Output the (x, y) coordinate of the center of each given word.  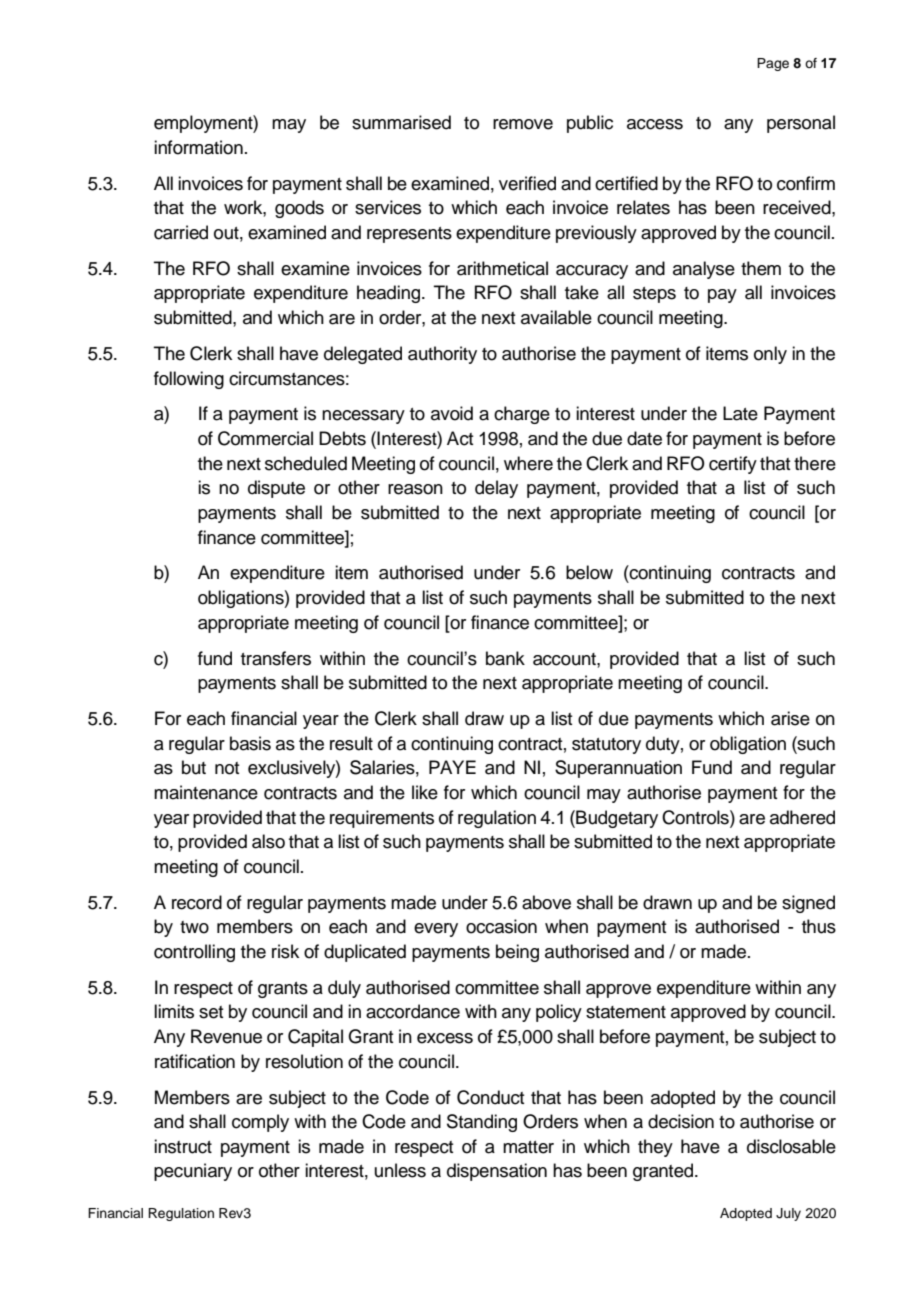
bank (505, 658)
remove (523, 124)
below (589, 572)
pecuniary (193, 1172)
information (198, 147)
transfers (276, 658)
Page (773, 64)
